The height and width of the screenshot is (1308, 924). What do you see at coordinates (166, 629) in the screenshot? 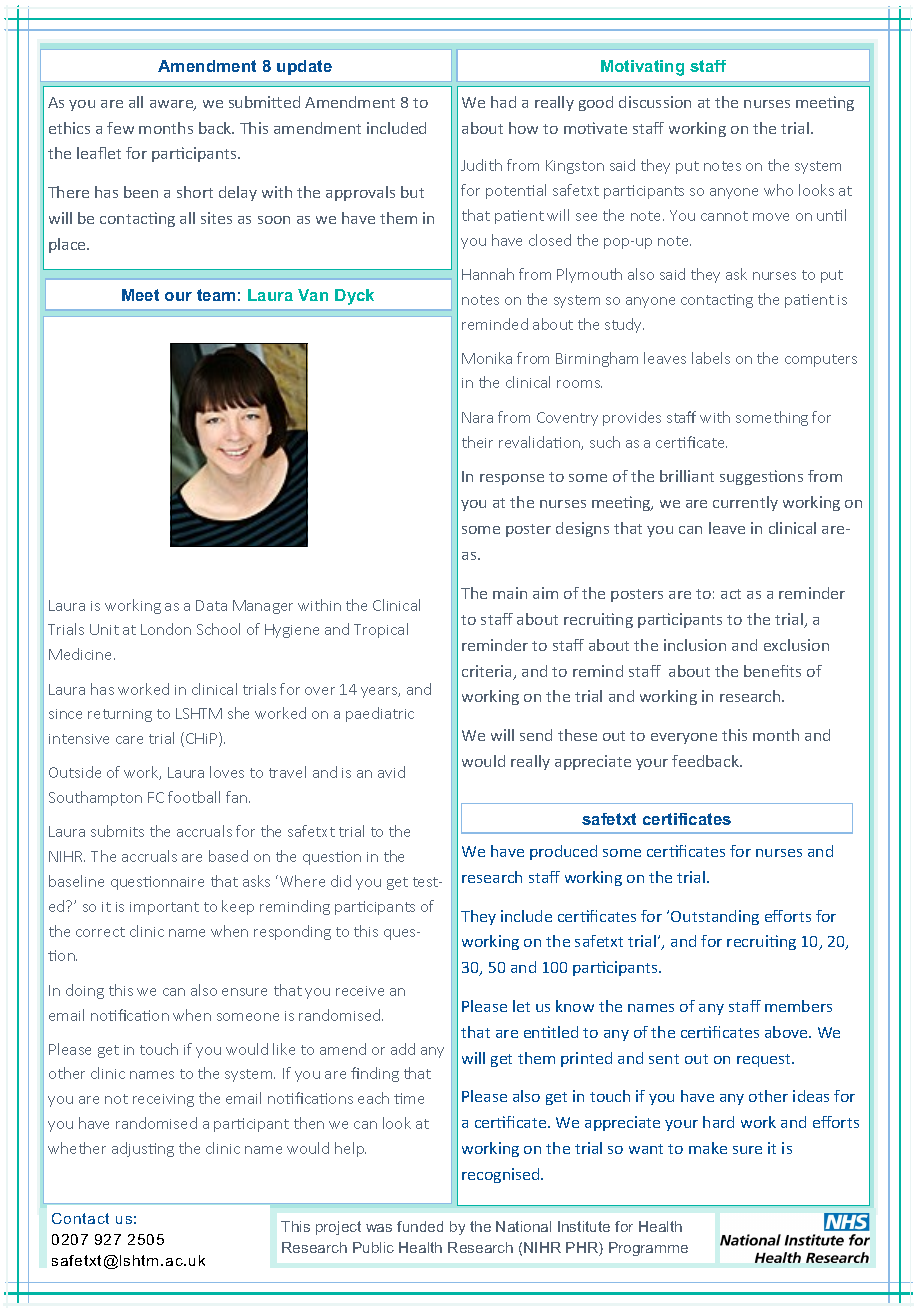
I see `London` at bounding box center [166, 629].
